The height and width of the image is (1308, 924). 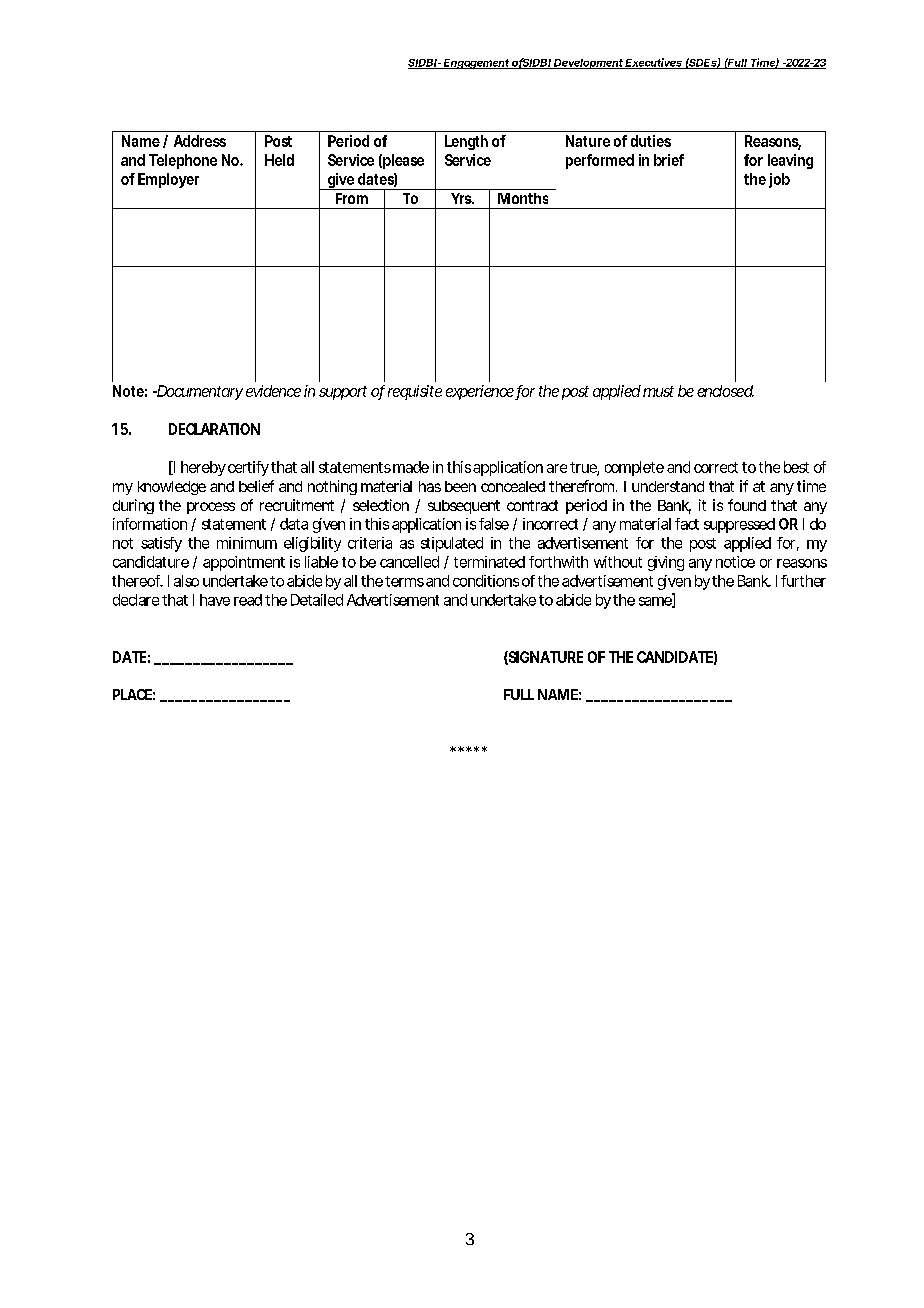 I want to click on DECLARATION, so click(x=214, y=429).
